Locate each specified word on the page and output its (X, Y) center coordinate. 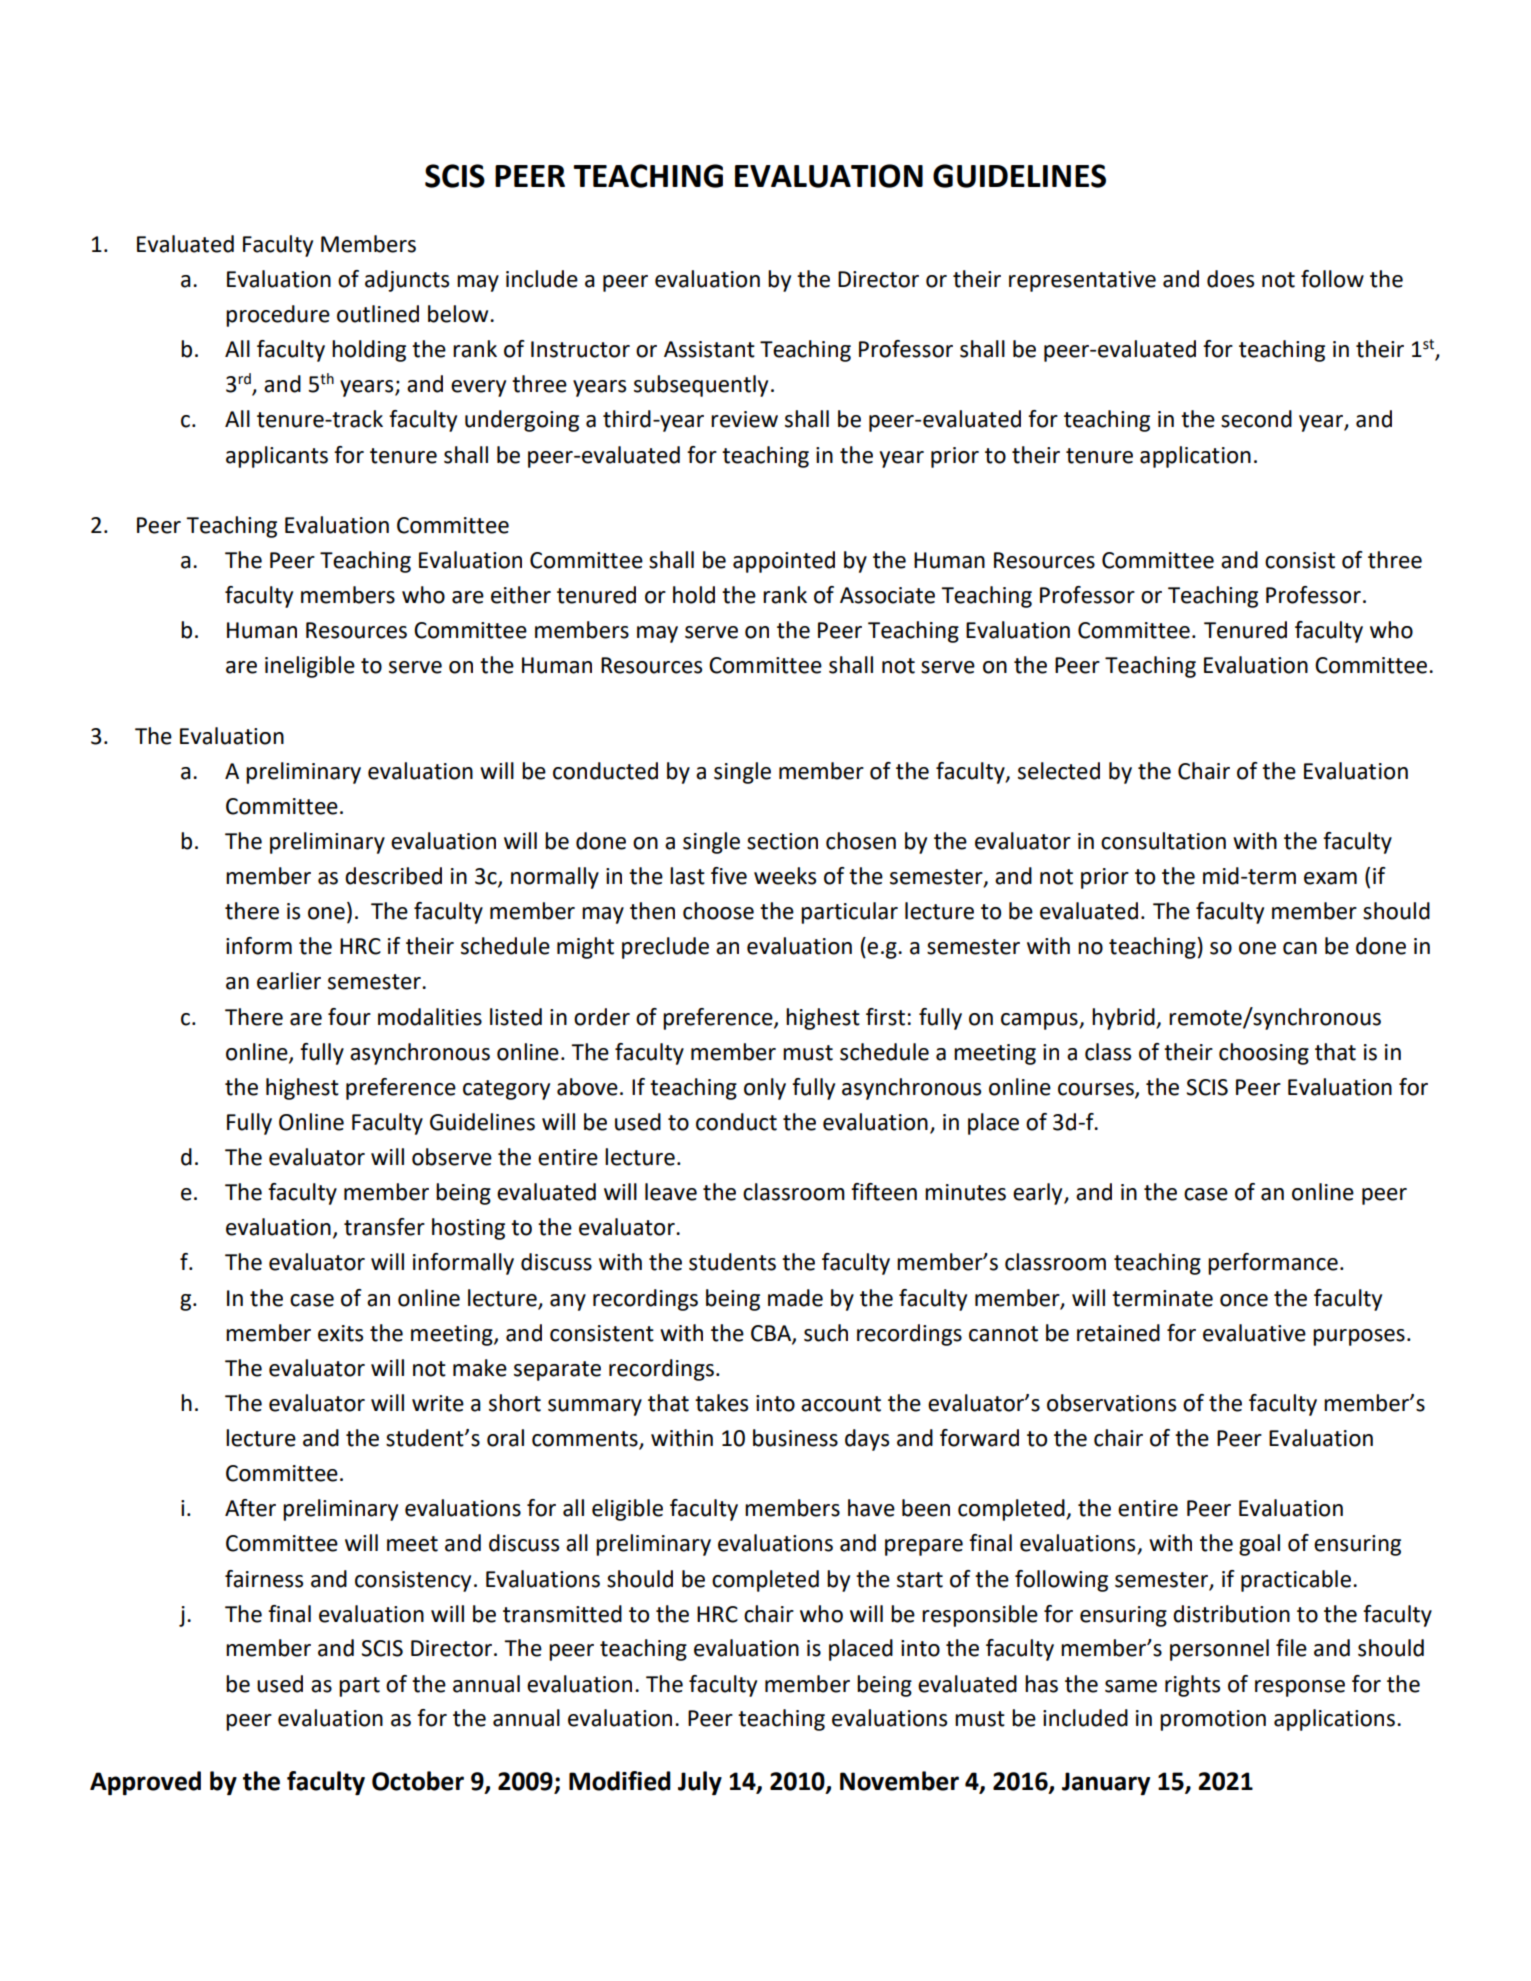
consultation (1163, 841)
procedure (278, 316)
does (1230, 279)
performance (1273, 1264)
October (418, 1781)
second (1256, 419)
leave (671, 1192)
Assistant (709, 349)
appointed (784, 562)
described (393, 876)
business (795, 1438)
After (250, 1508)
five (729, 876)
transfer (384, 1227)
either (521, 595)
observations (1111, 1403)
